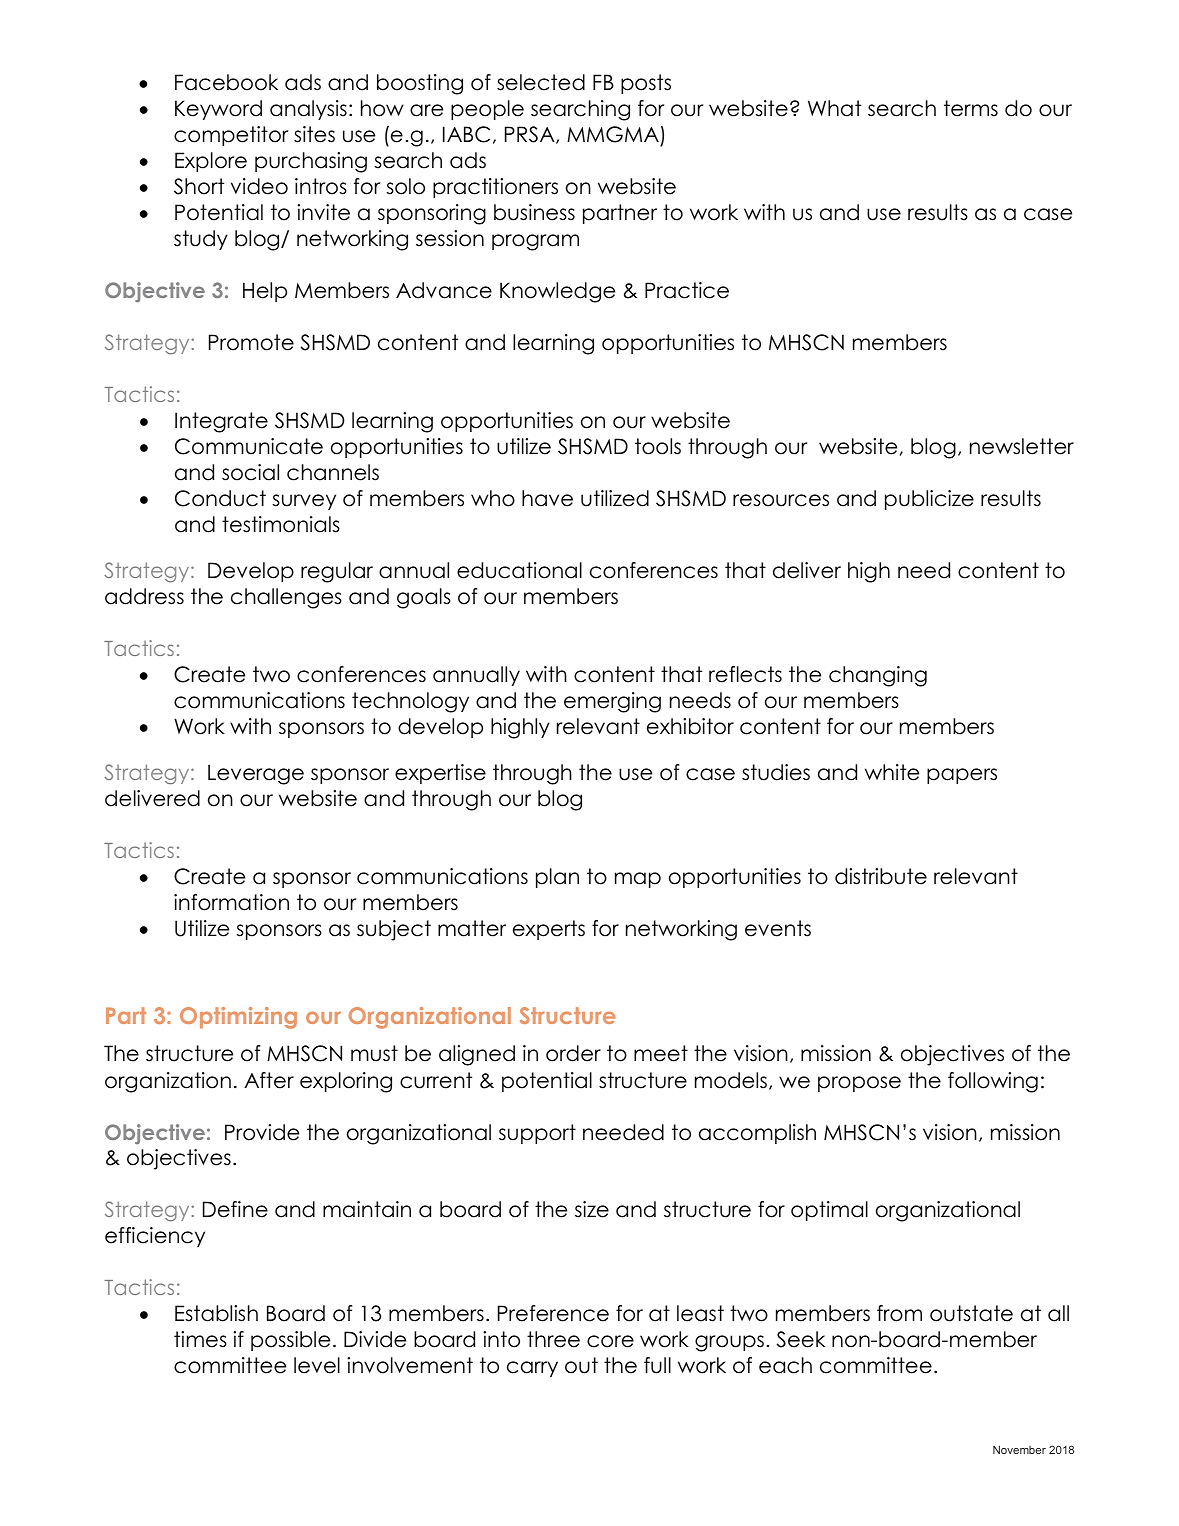 This screenshot has height=1526, width=1179. What do you see at coordinates (269, 1080) in the screenshot?
I see `After` at bounding box center [269, 1080].
